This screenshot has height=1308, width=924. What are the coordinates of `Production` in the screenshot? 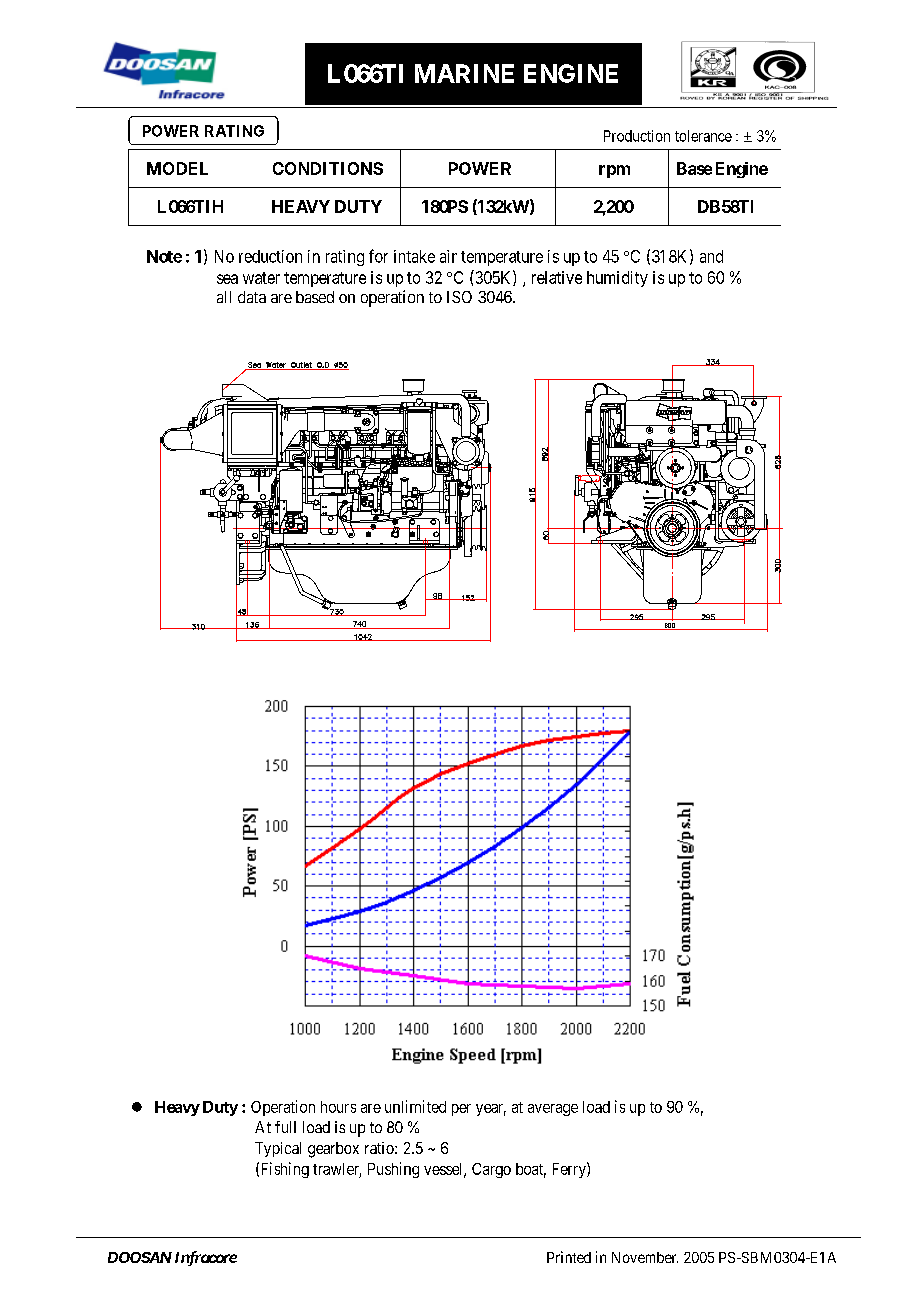 It's located at (637, 136).
